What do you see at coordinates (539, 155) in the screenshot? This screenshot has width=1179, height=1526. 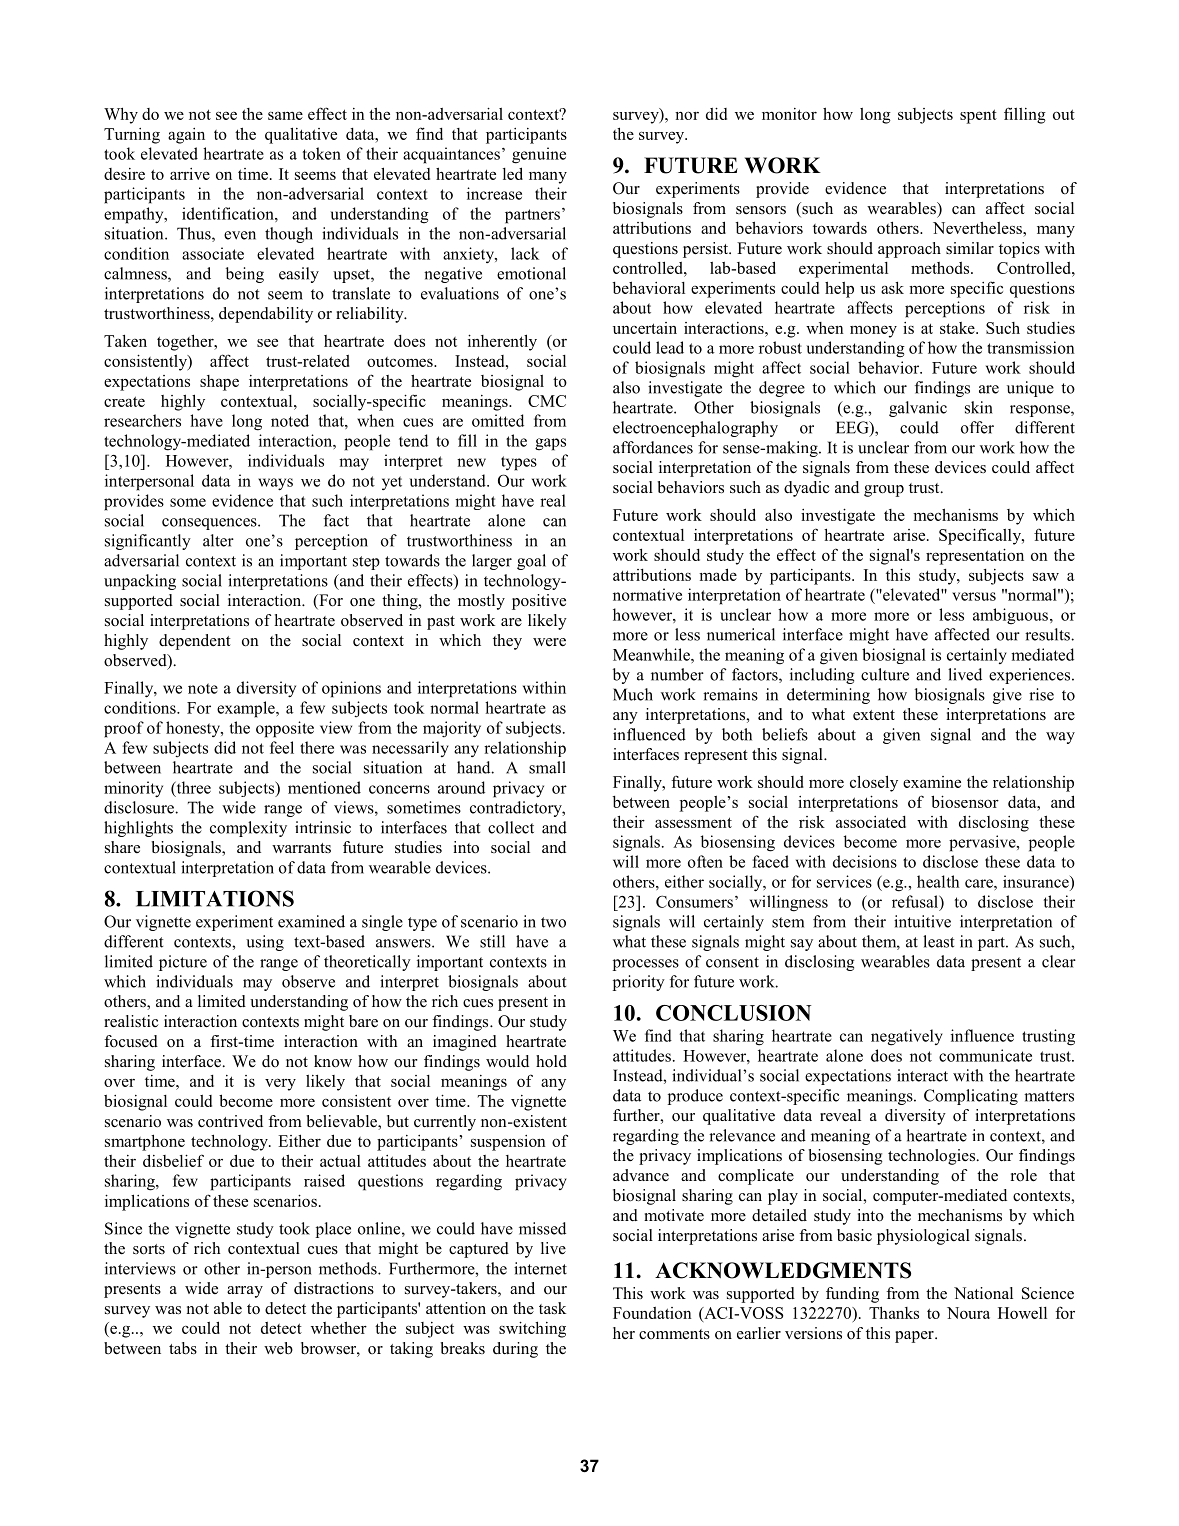 I see `genuine` at bounding box center [539, 155].
